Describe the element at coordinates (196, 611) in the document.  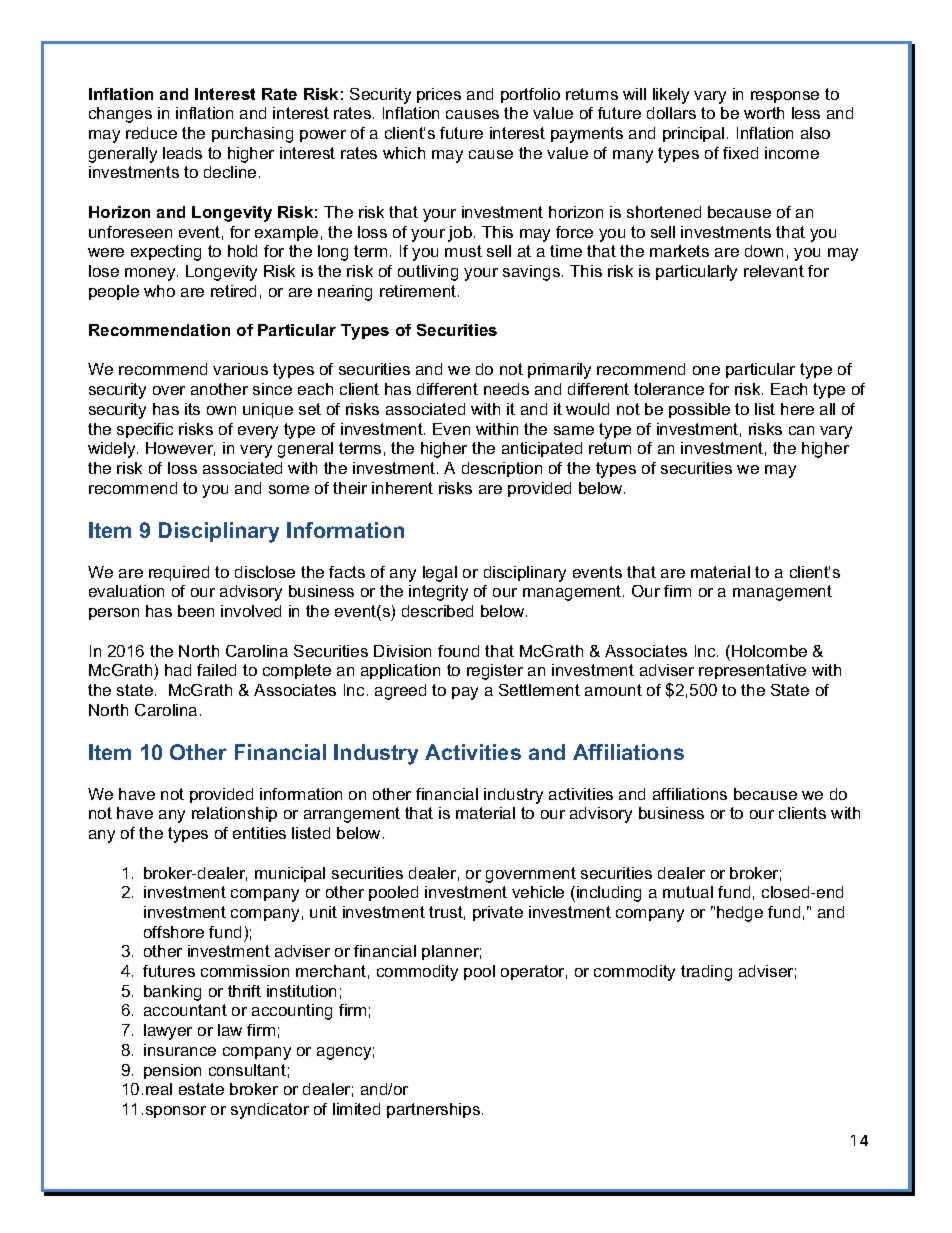
I see `been` at that location.
